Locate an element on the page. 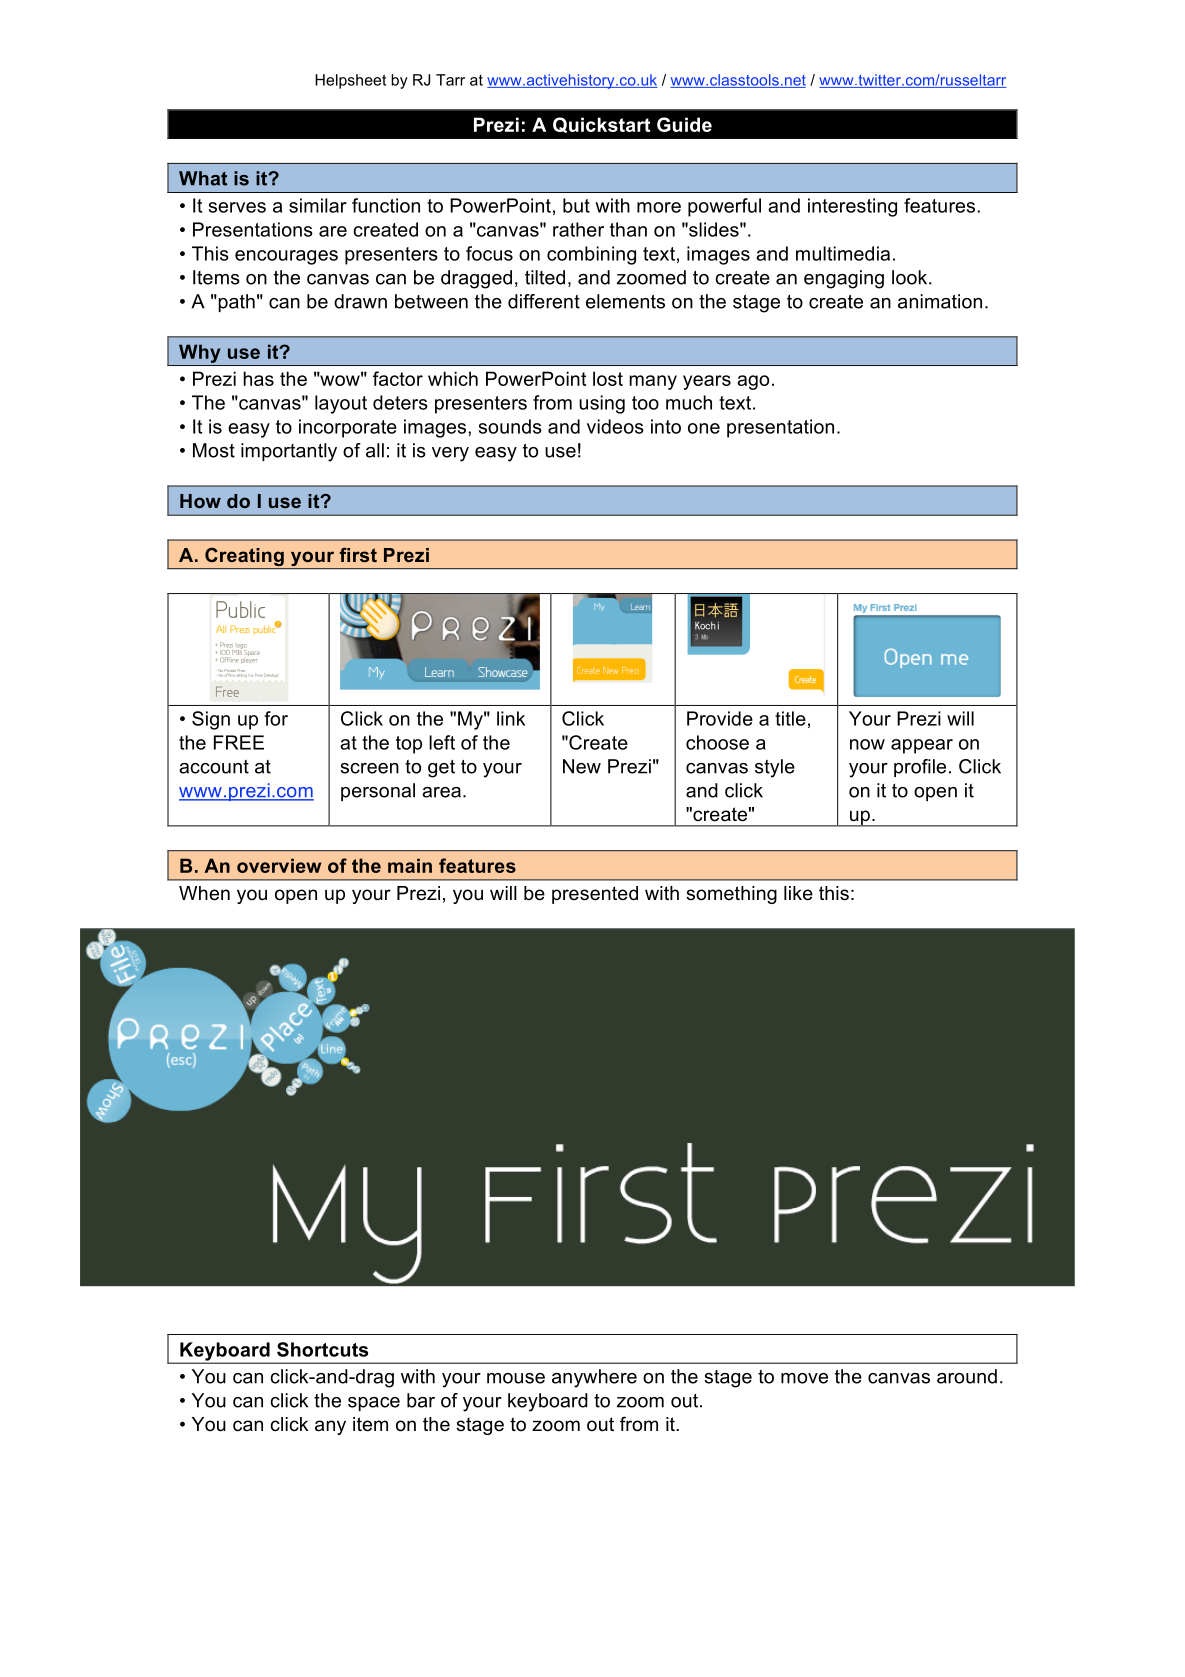  similar is located at coordinates (318, 205).
